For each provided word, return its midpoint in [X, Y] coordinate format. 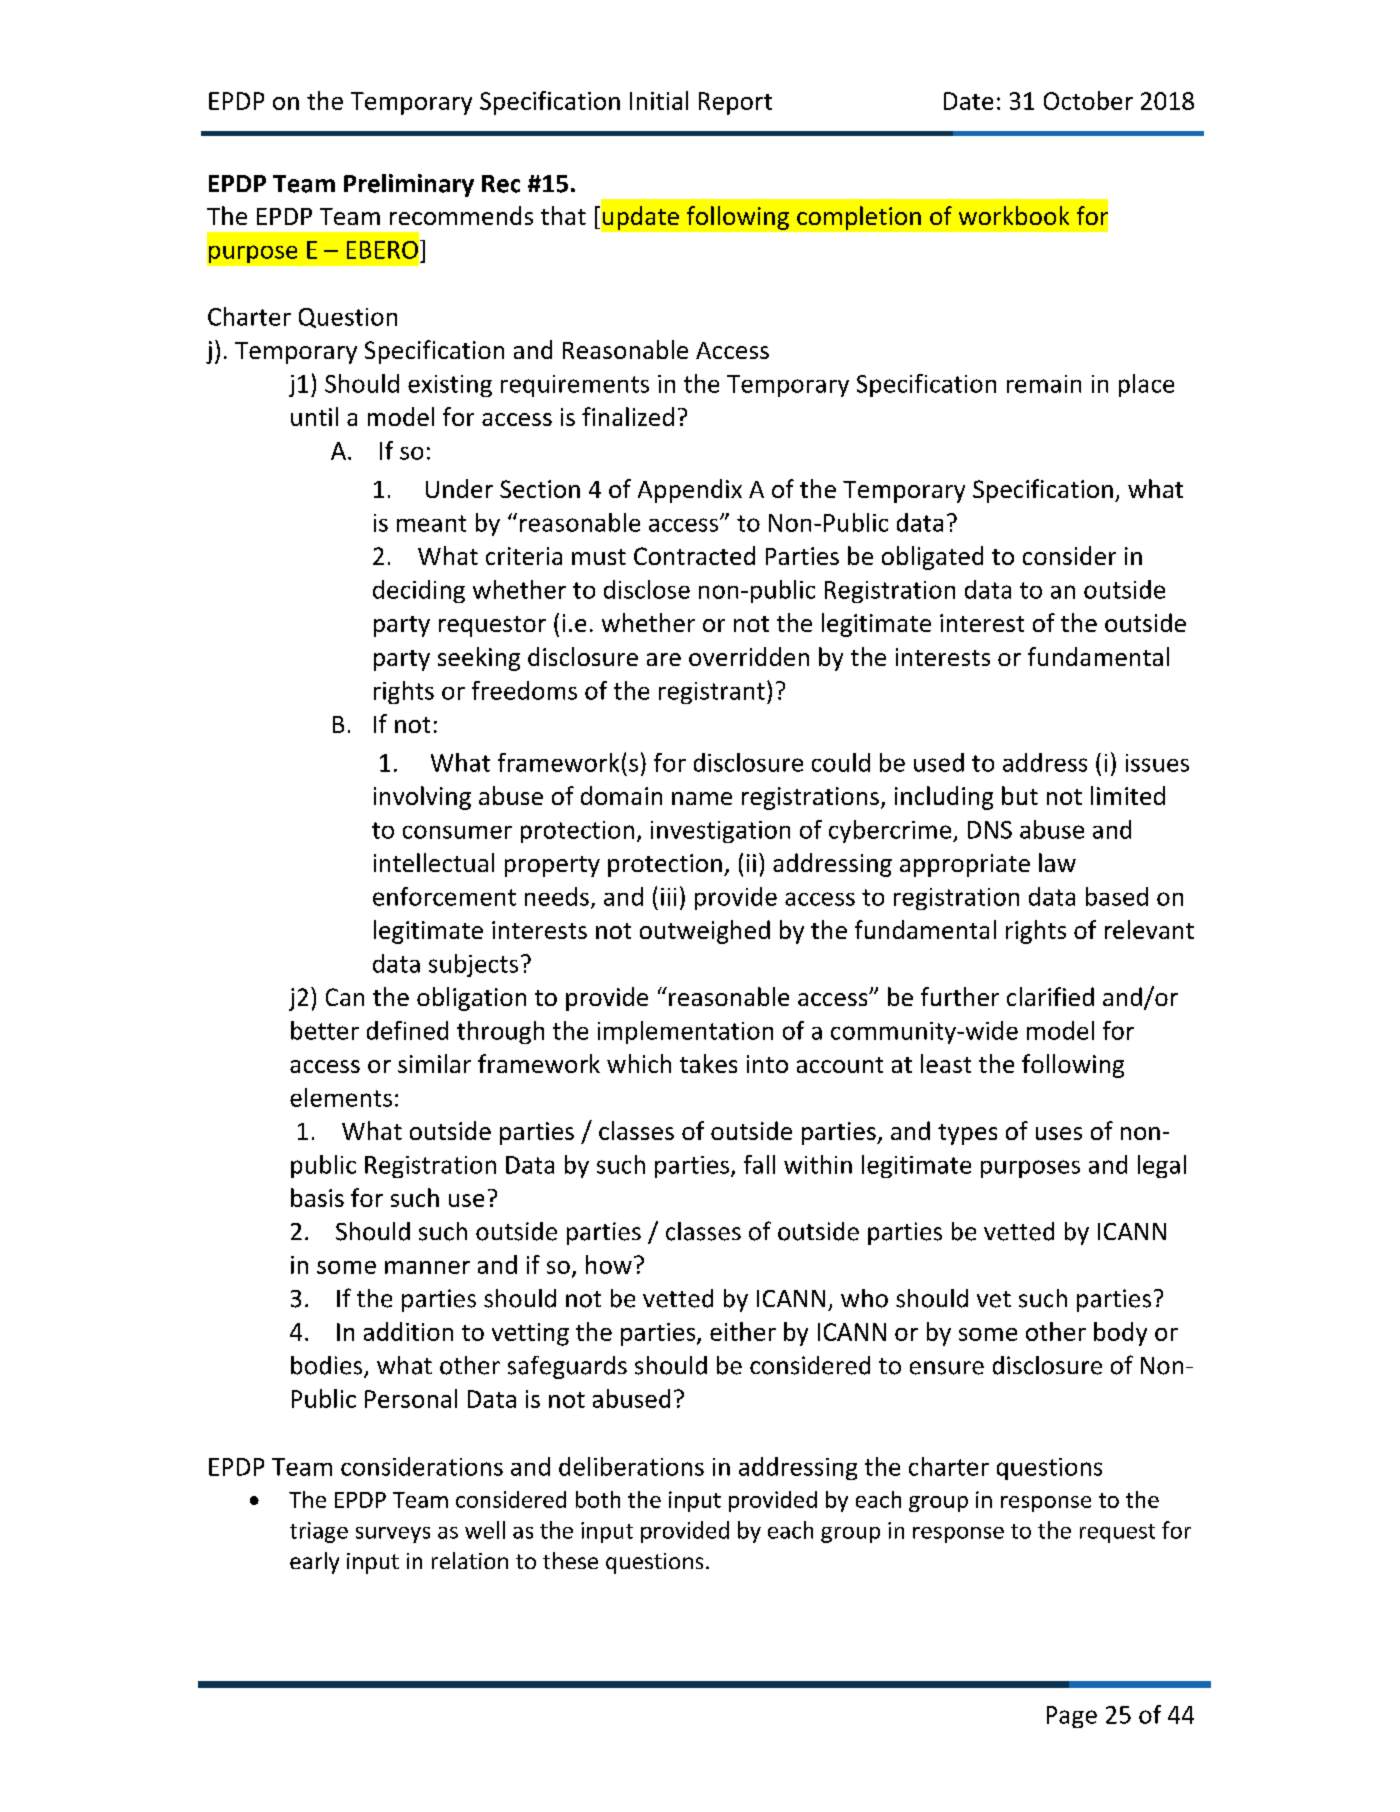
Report [735, 103]
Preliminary [409, 185]
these [570, 1560]
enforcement [444, 896]
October [1088, 100]
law [1057, 862]
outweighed [705, 932]
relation [470, 1560]
